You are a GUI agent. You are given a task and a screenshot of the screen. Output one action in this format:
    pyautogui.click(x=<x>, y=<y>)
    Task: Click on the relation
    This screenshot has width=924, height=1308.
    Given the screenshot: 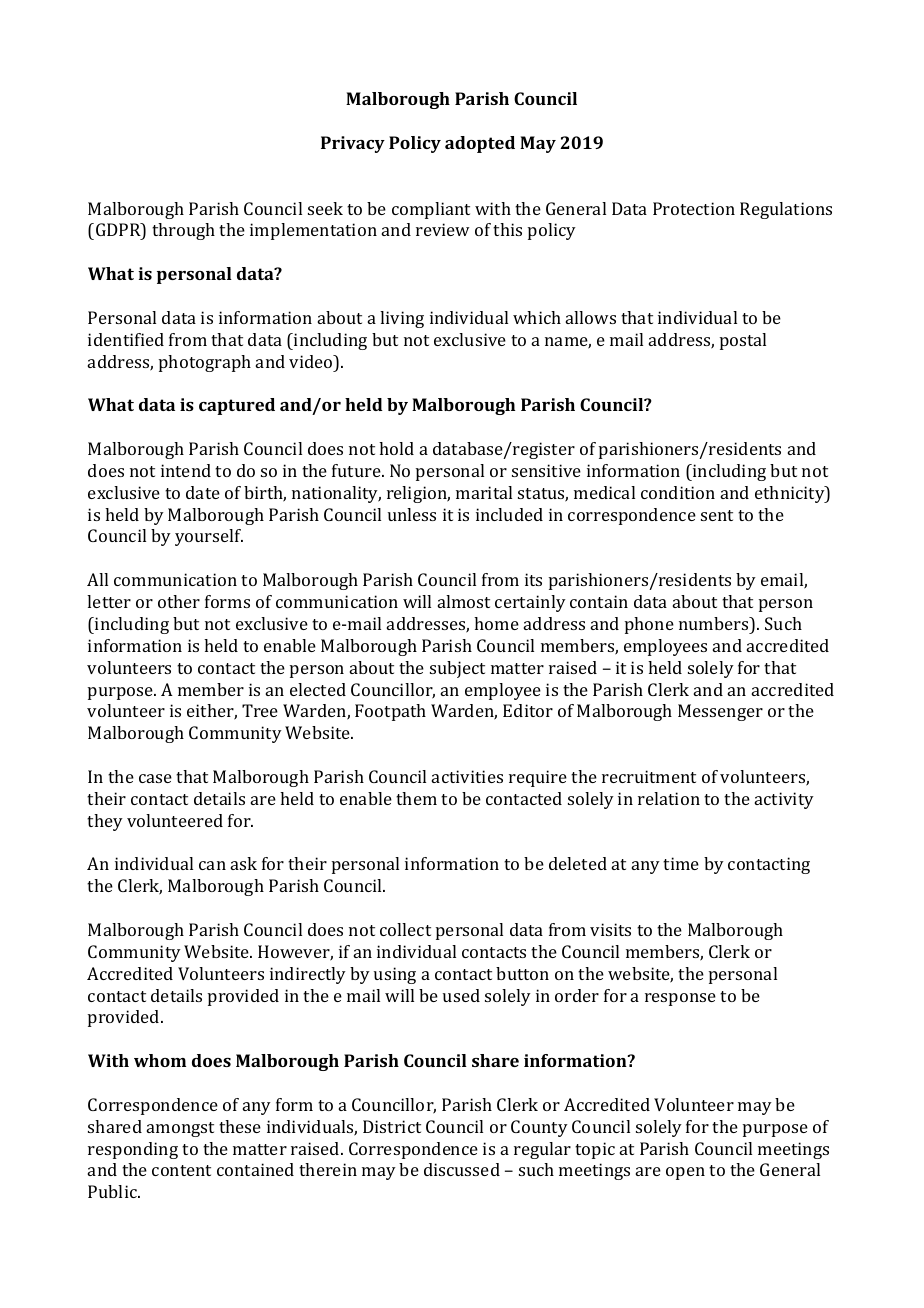 What is the action you would take?
    pyautogui.click(x=669, y=798)
